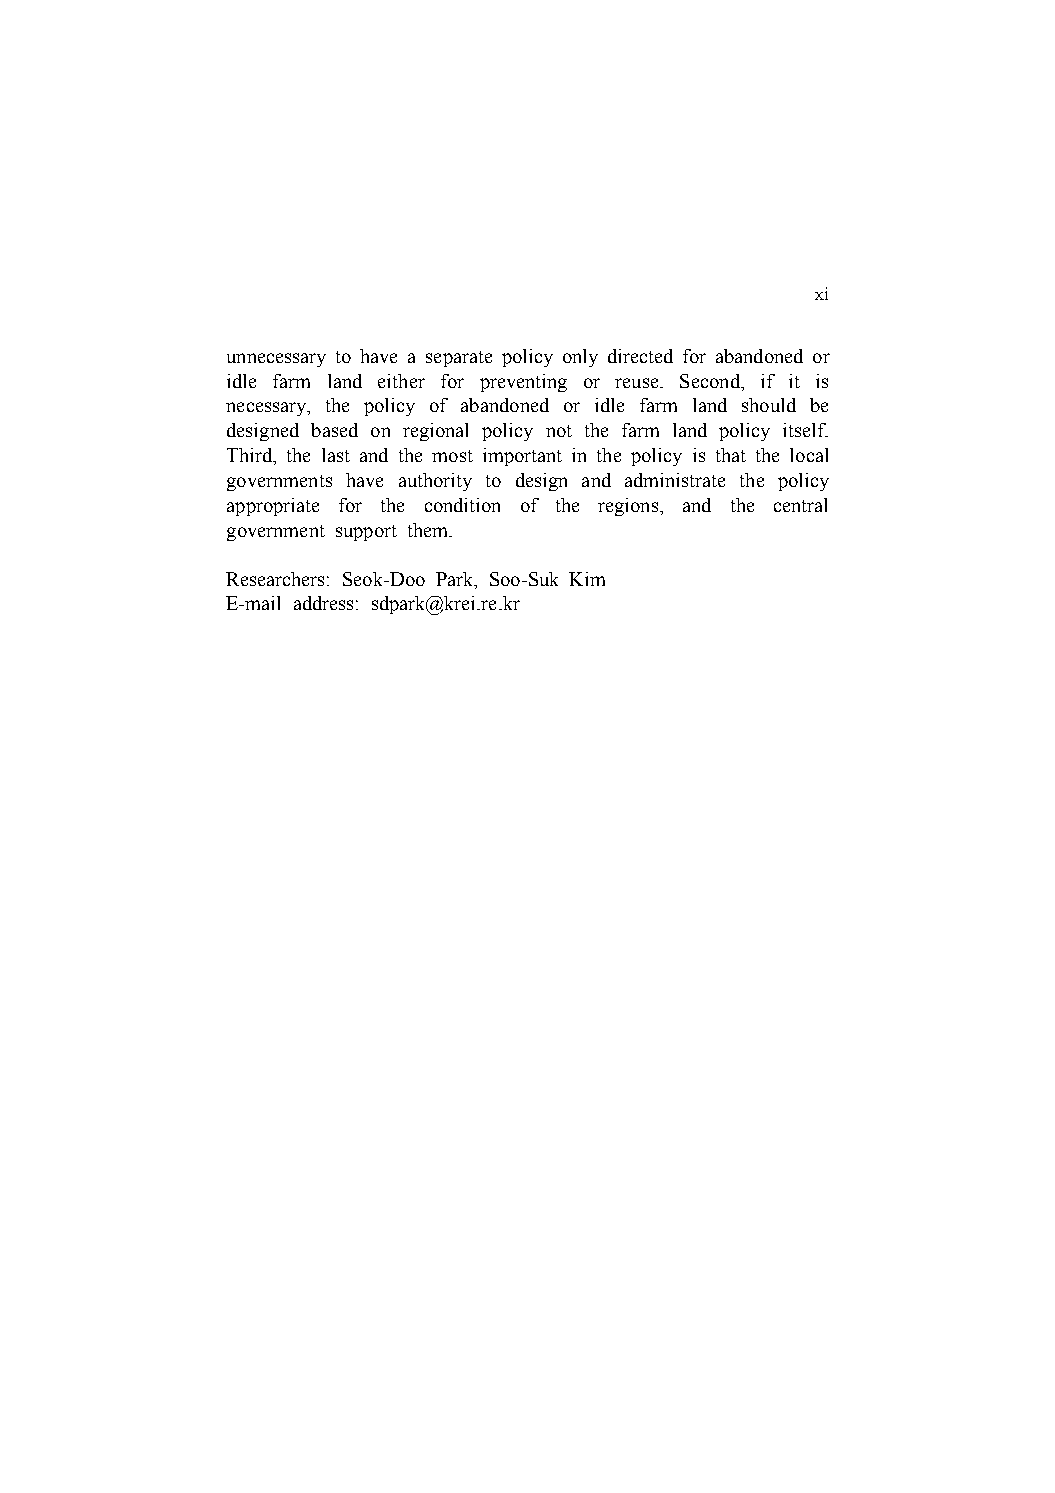 The image size is (1055, 1493). I want to click on not, so click(559, 431).
